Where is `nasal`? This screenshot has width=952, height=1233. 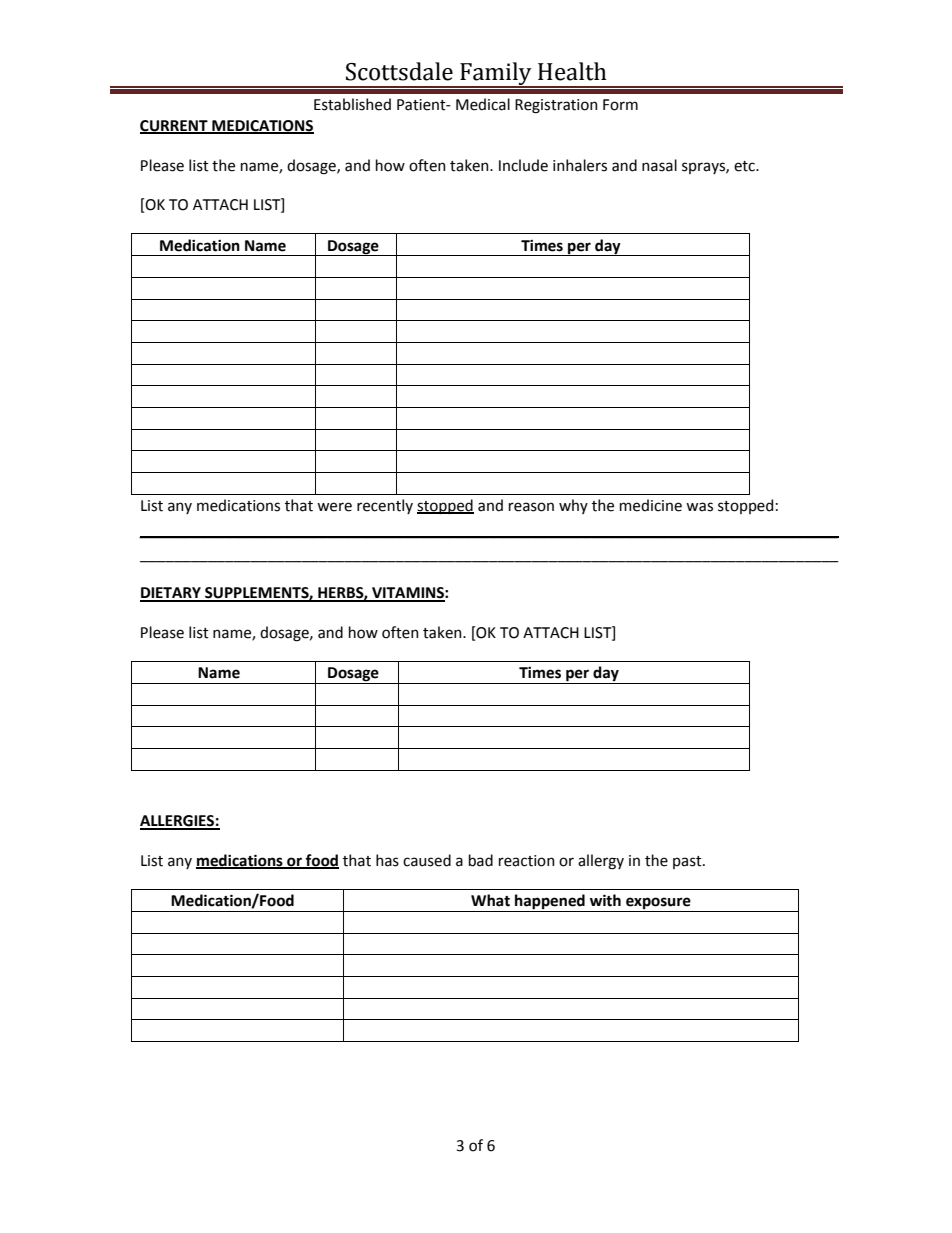
nasal is located at coordinates (659, 165).
